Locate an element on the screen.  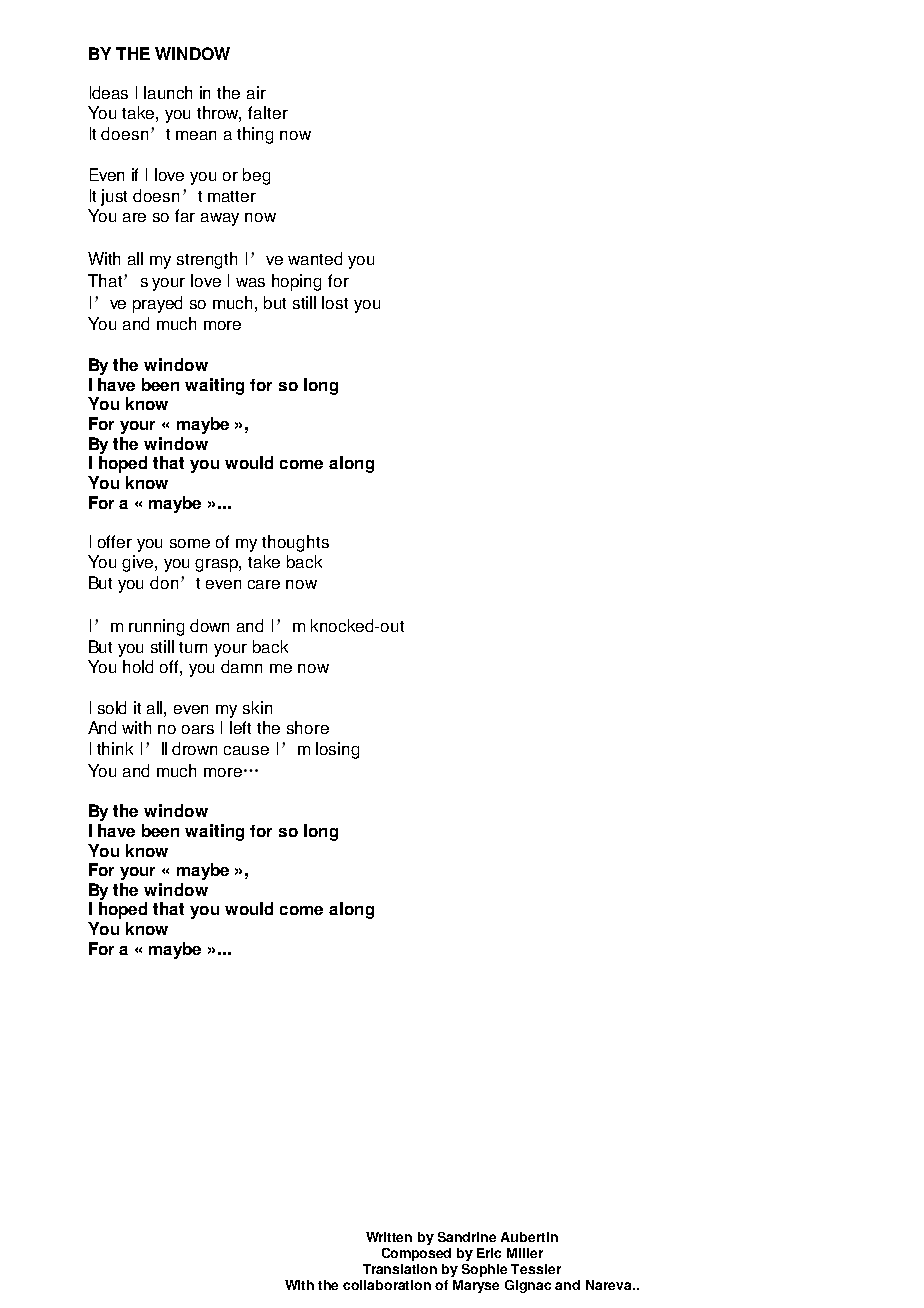
losing is located at coordinates (337, 750).
